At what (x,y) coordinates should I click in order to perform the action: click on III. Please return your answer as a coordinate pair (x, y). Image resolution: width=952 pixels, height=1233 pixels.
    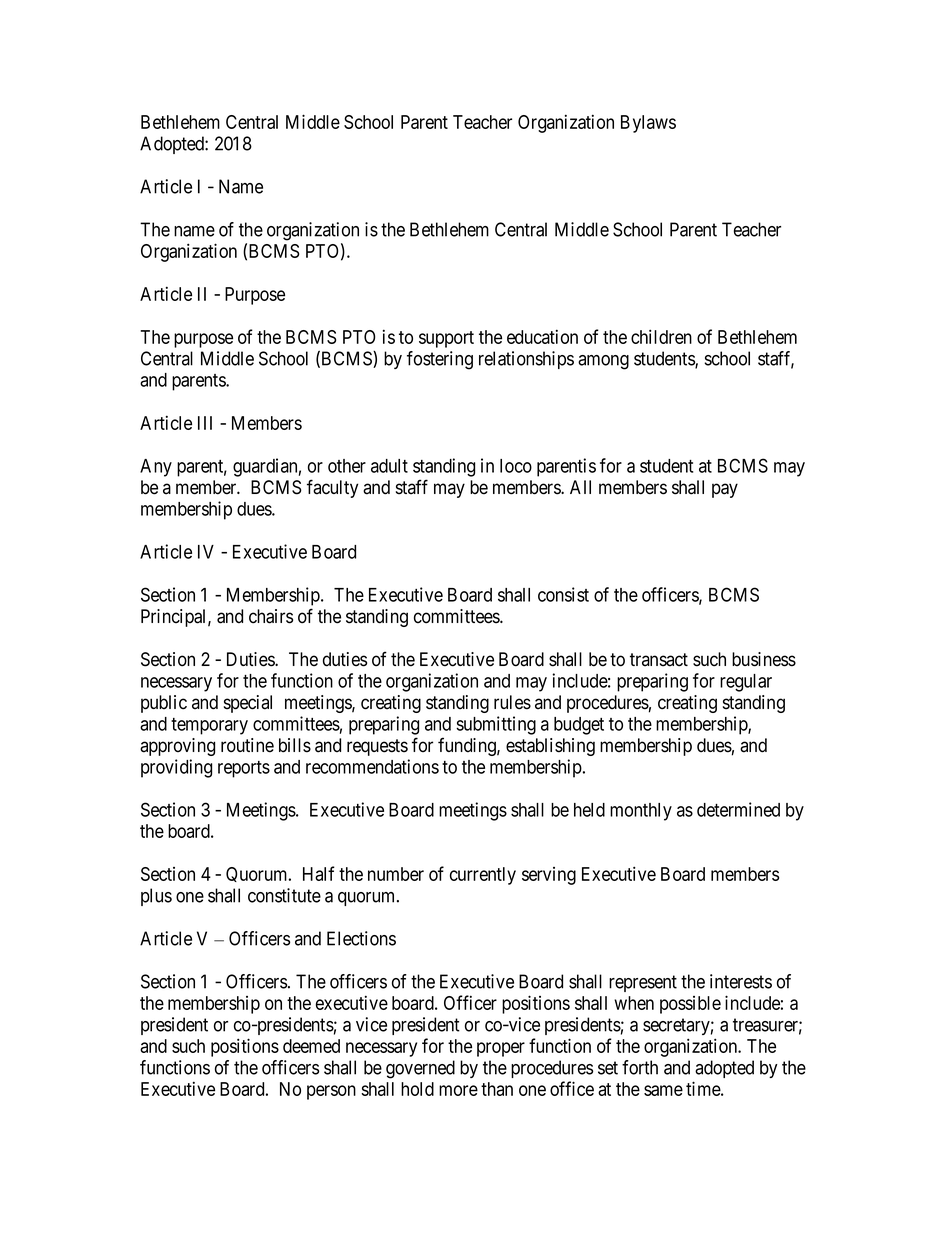
    Looking at the image, I should click on (205, 423).
